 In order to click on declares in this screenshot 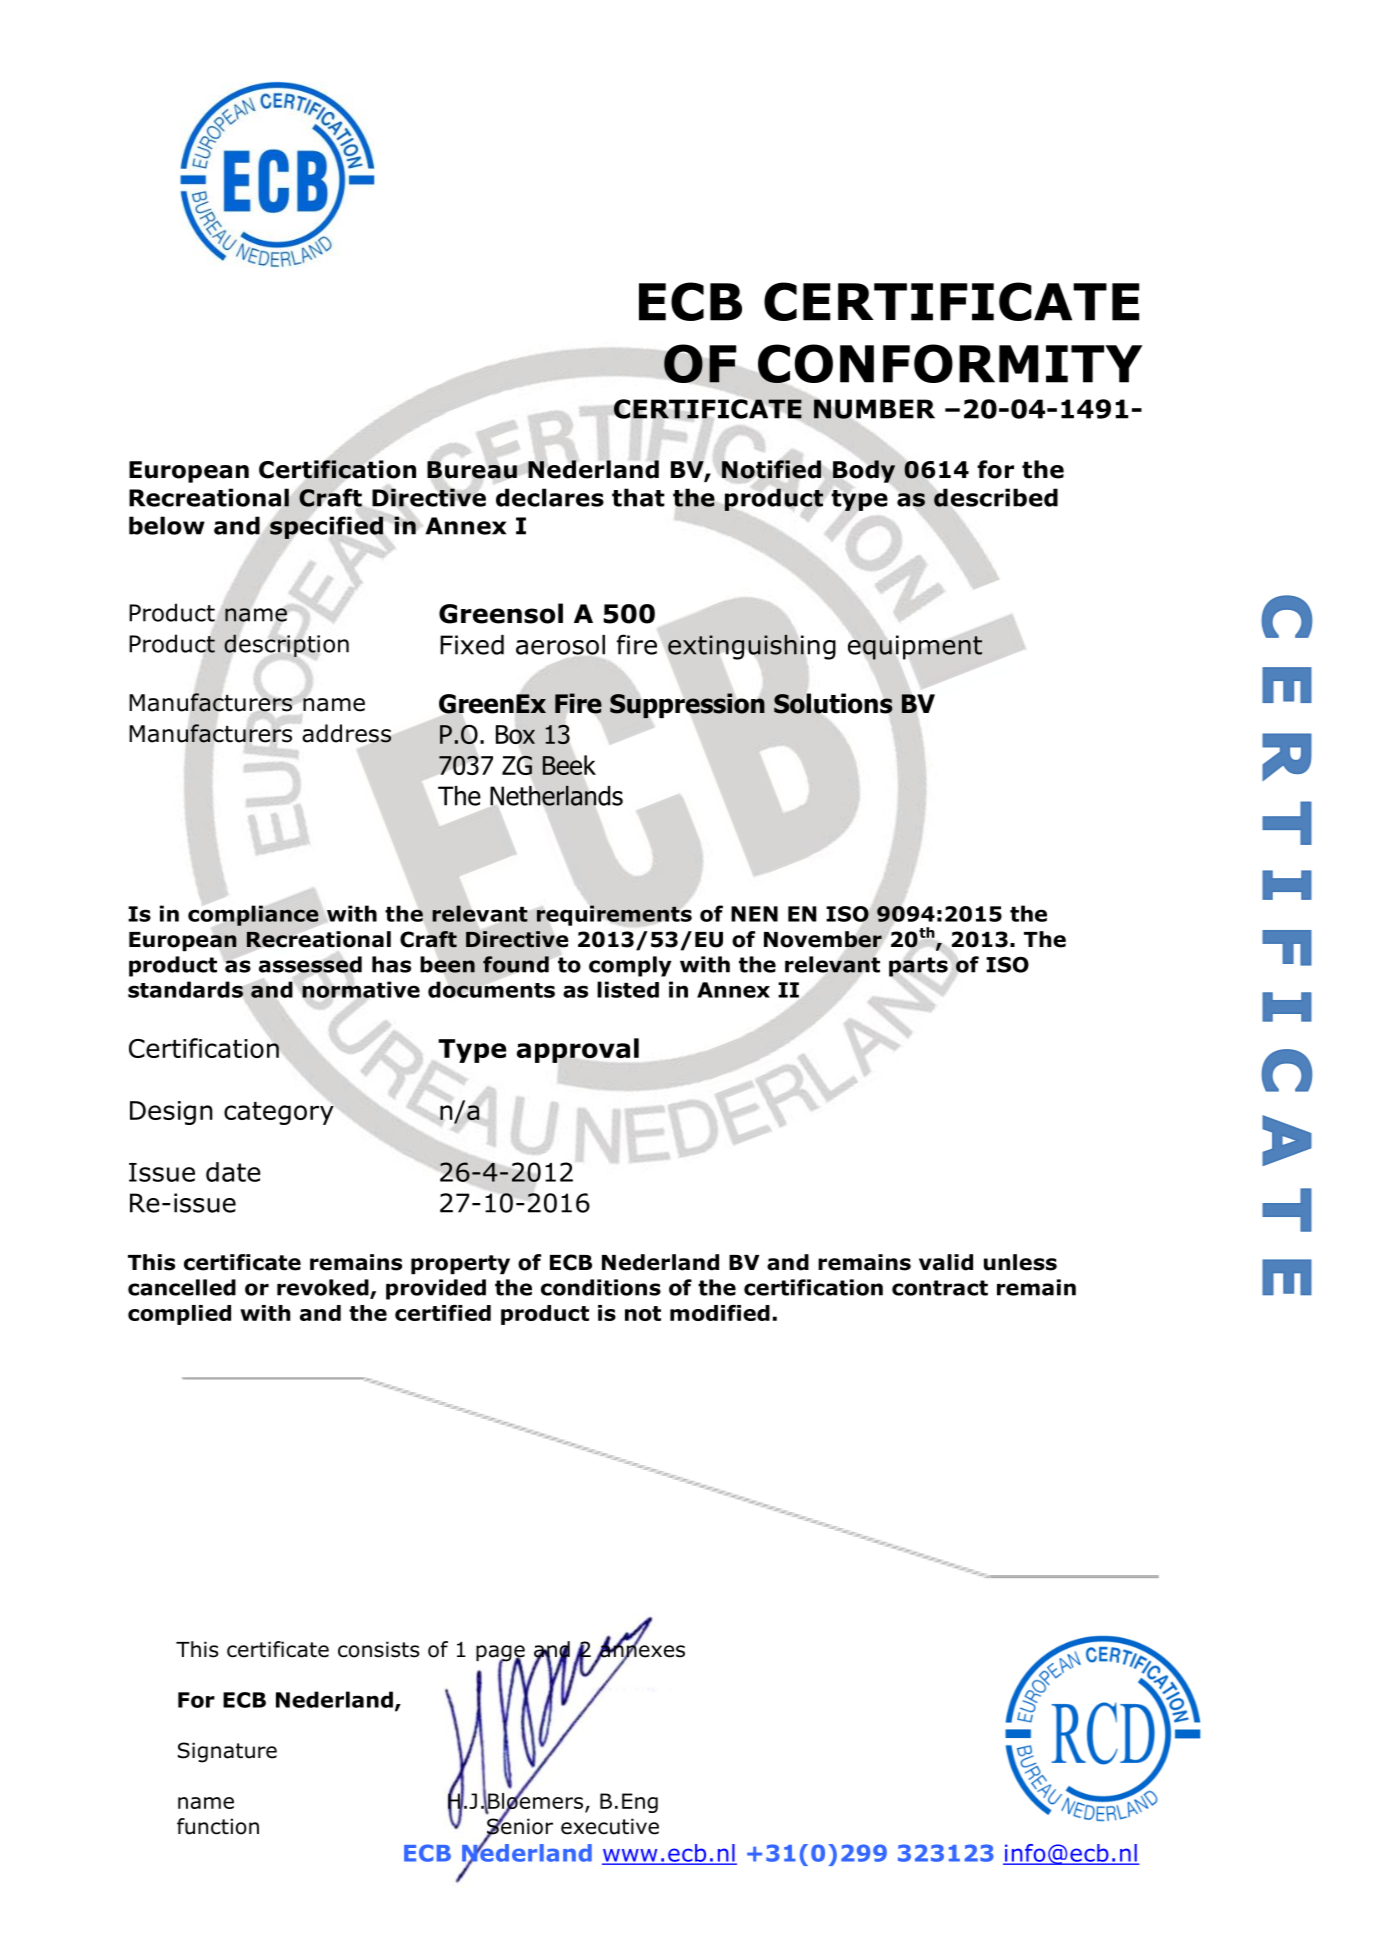, I will do `click(550, 497)`.
